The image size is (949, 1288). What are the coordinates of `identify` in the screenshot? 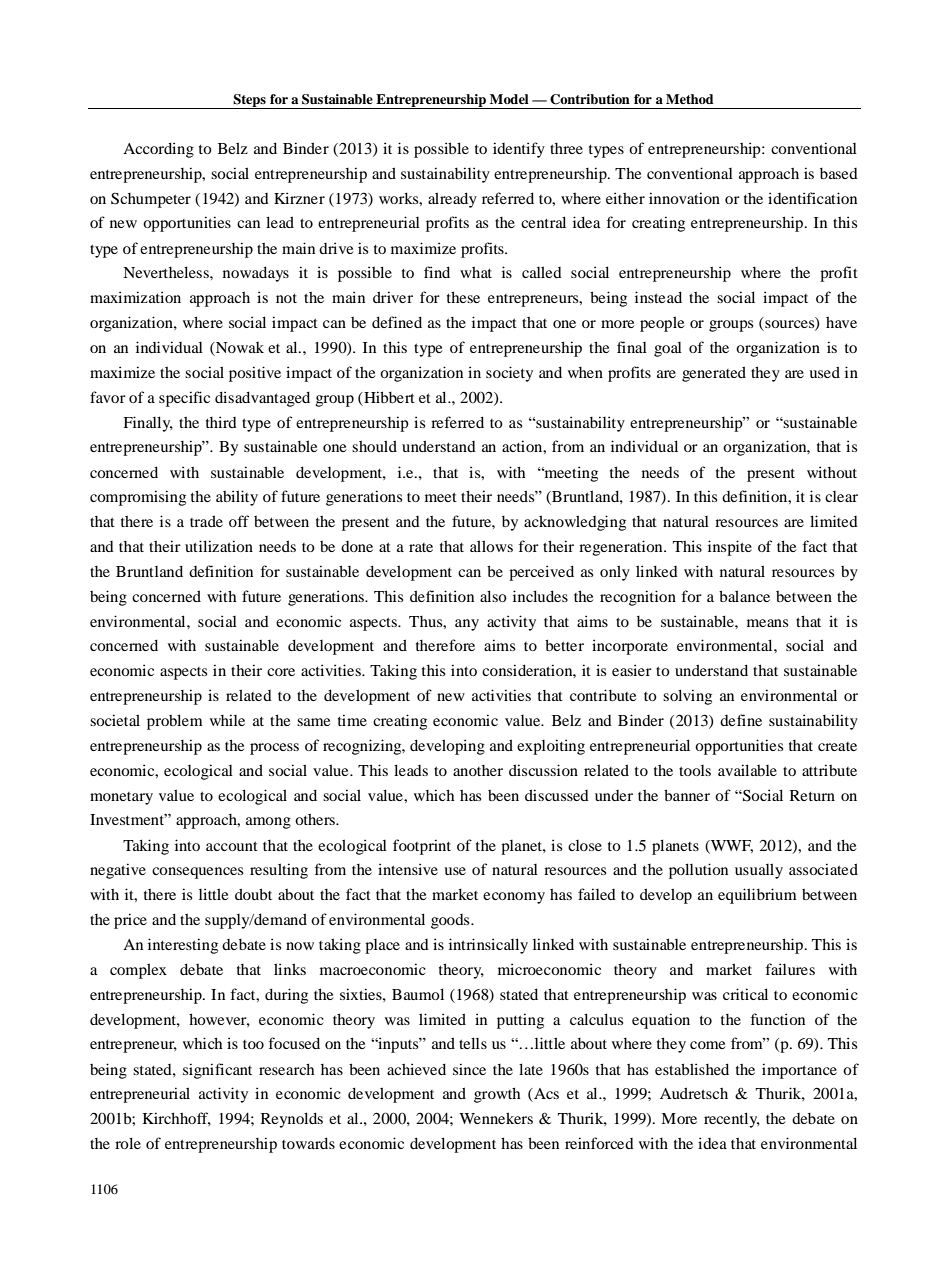 It's located at (519, 150).
